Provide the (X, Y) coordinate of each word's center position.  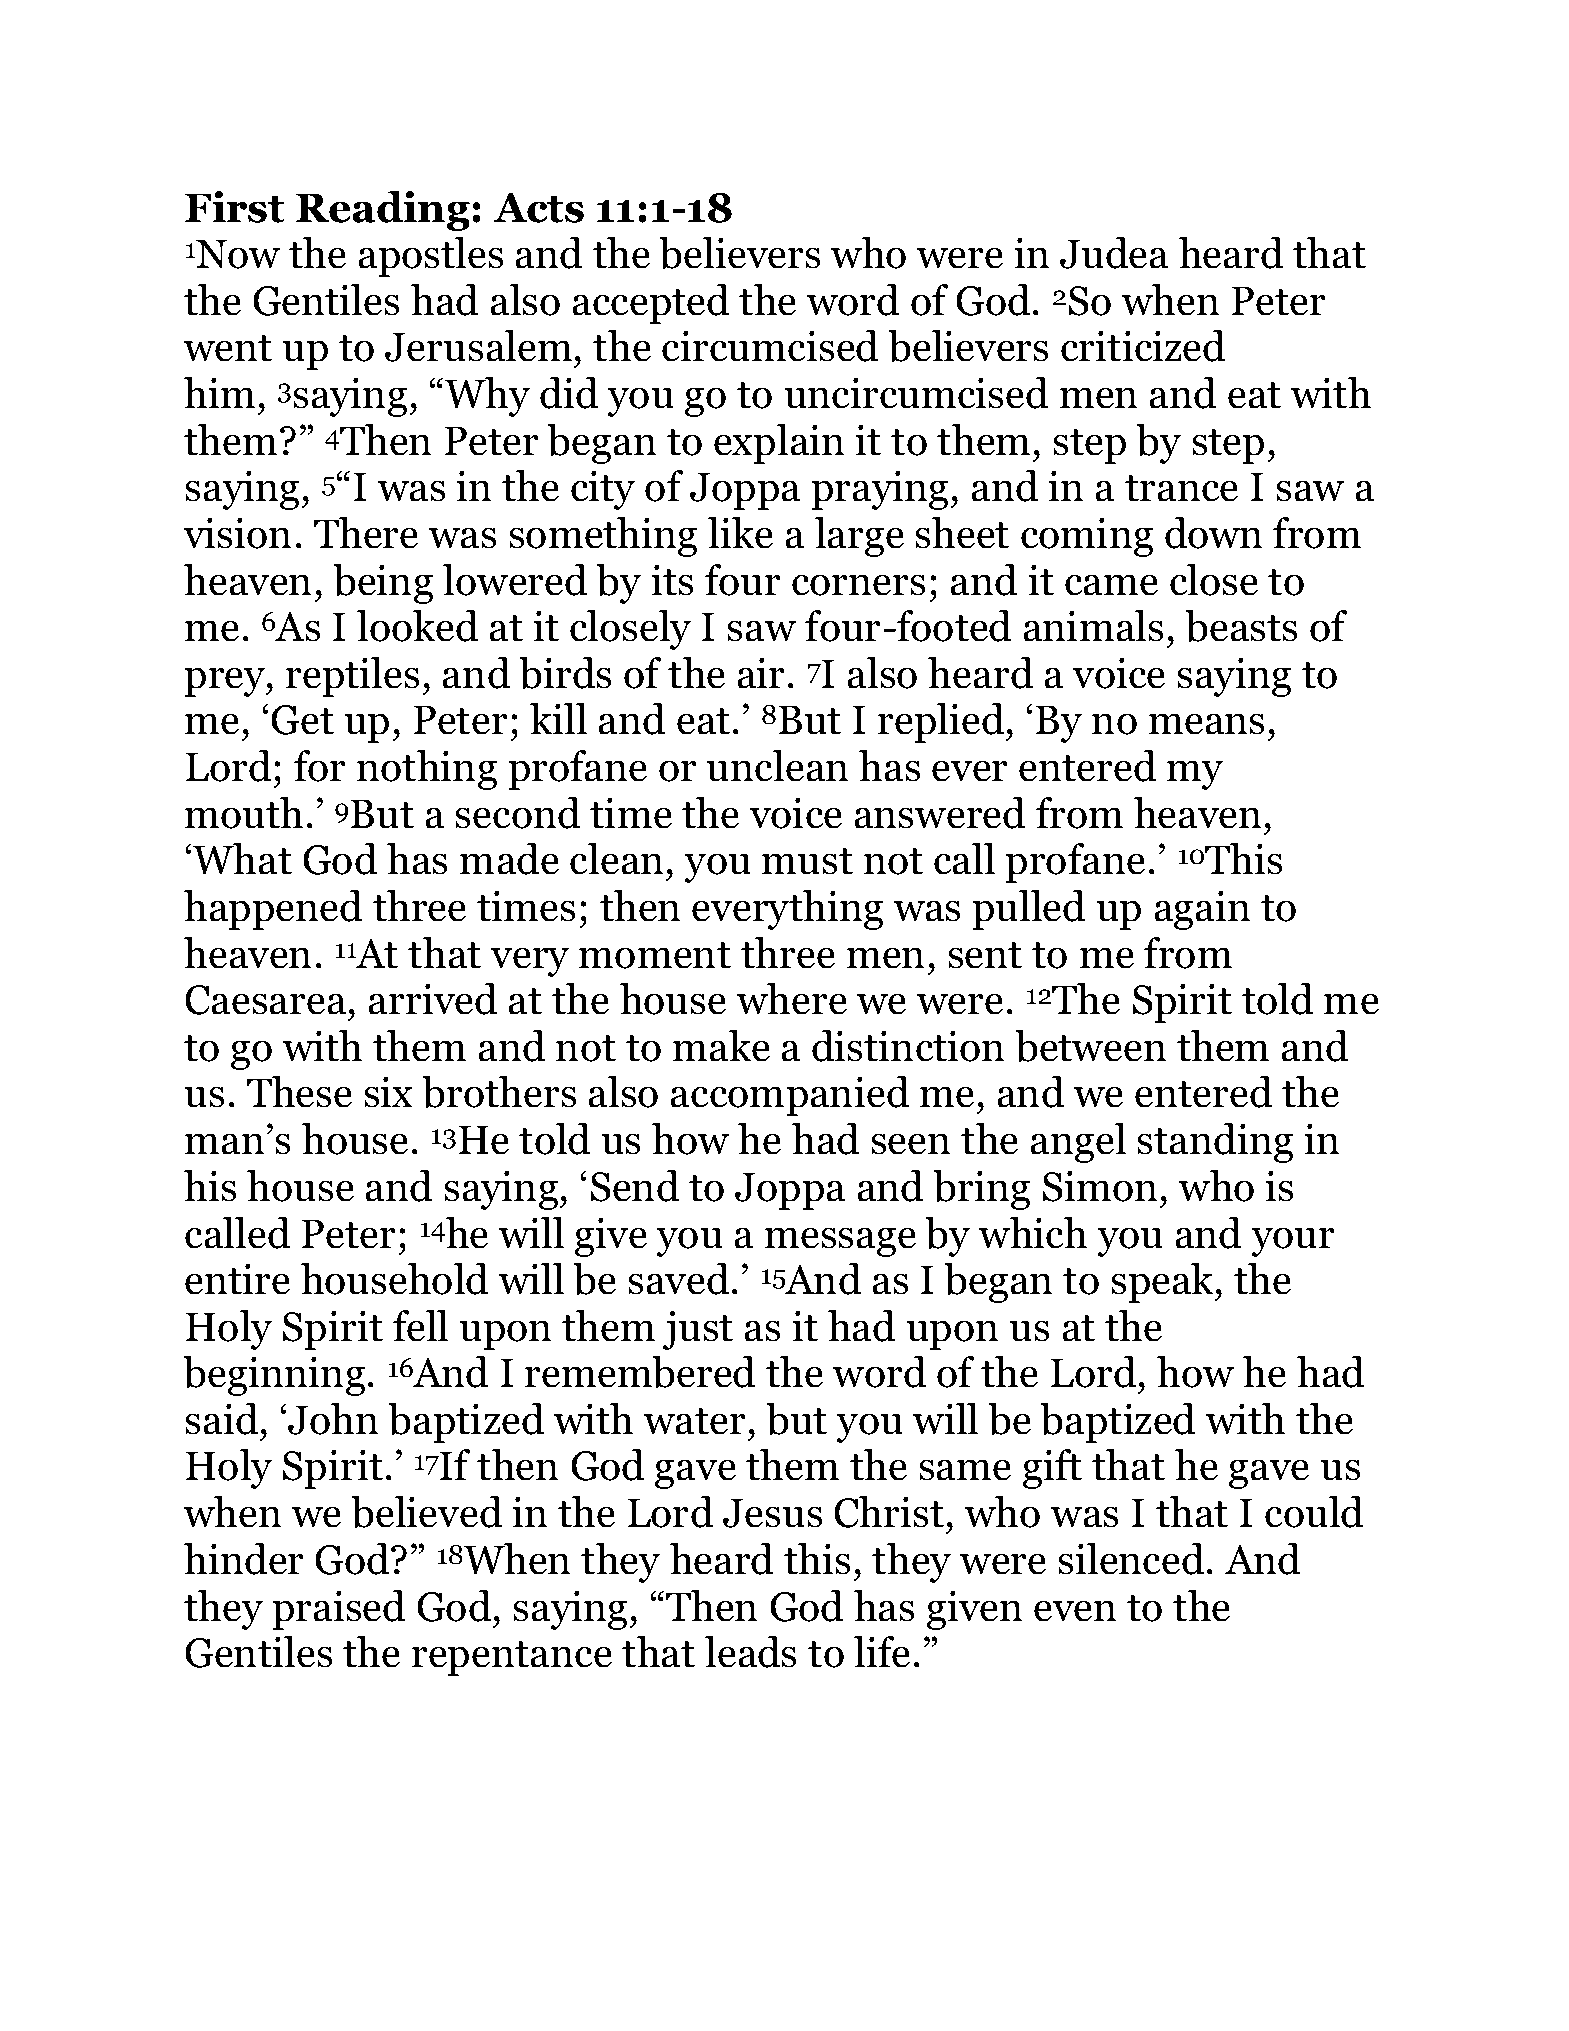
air (761, 673)
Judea (1114, 253)
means (1206, 724)
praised (338, 1610)
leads (750, 1652)
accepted (650, 304)
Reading (383, 211)
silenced (1131, 1559)
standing (1215, 1143)
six (388, 1092)
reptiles (352, 677)
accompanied (789, 1096)
